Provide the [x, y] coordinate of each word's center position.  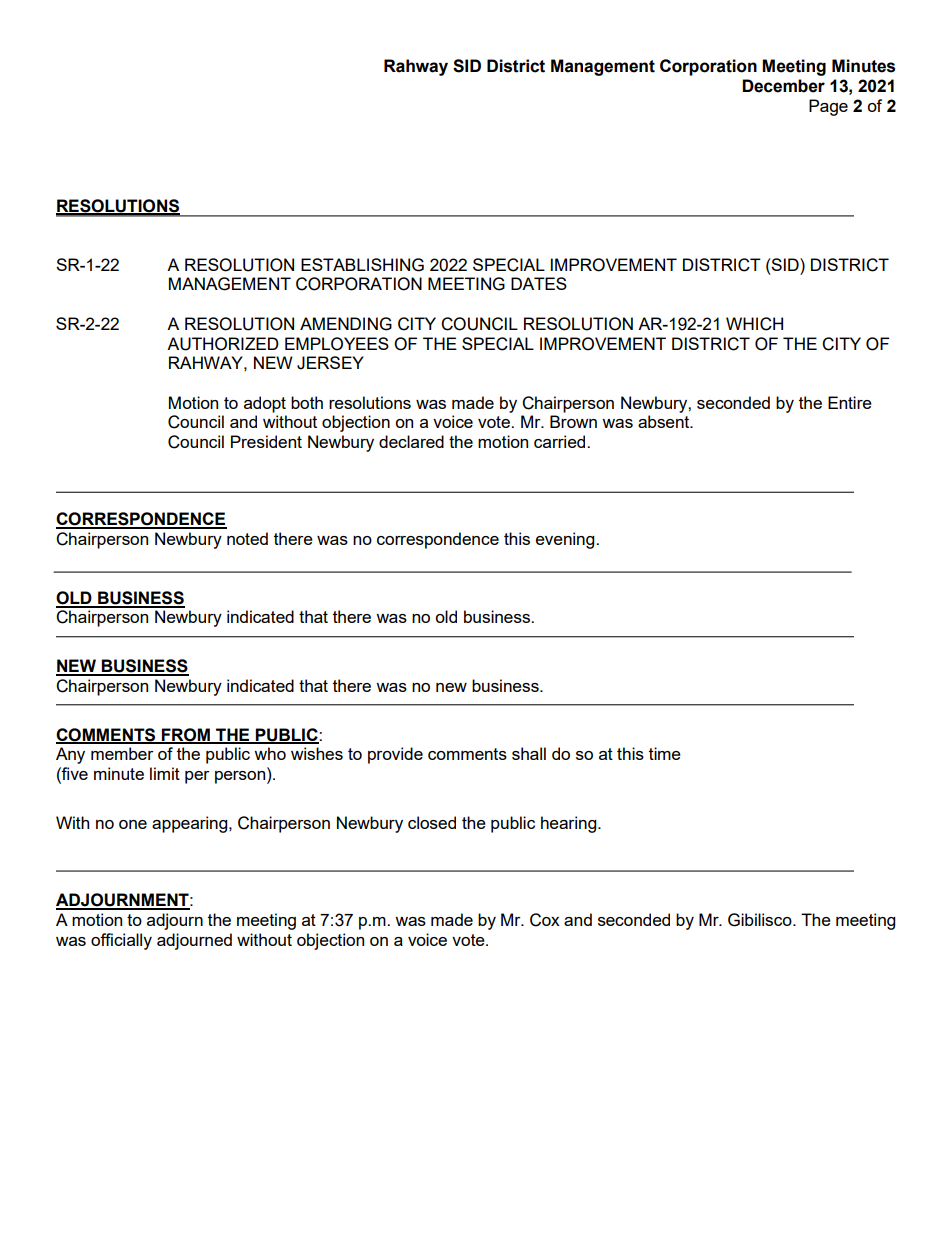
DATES [539, 283]
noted [247, 538]
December [783, 86]
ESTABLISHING [362, 265]
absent [665, 421]
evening [566, 540]
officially [121, 941]
